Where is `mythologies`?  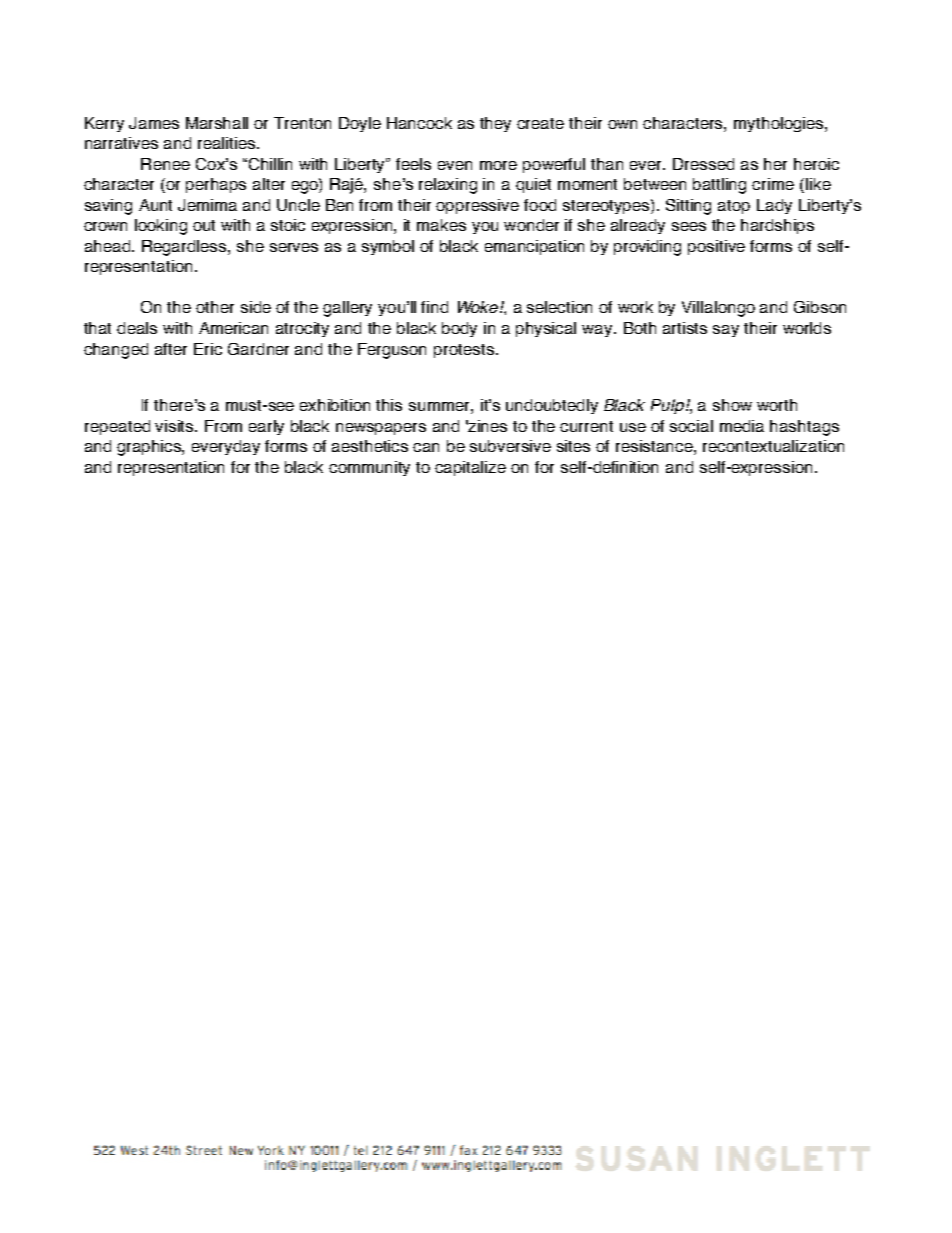 mythologies is located at coordinates (780, 124).
